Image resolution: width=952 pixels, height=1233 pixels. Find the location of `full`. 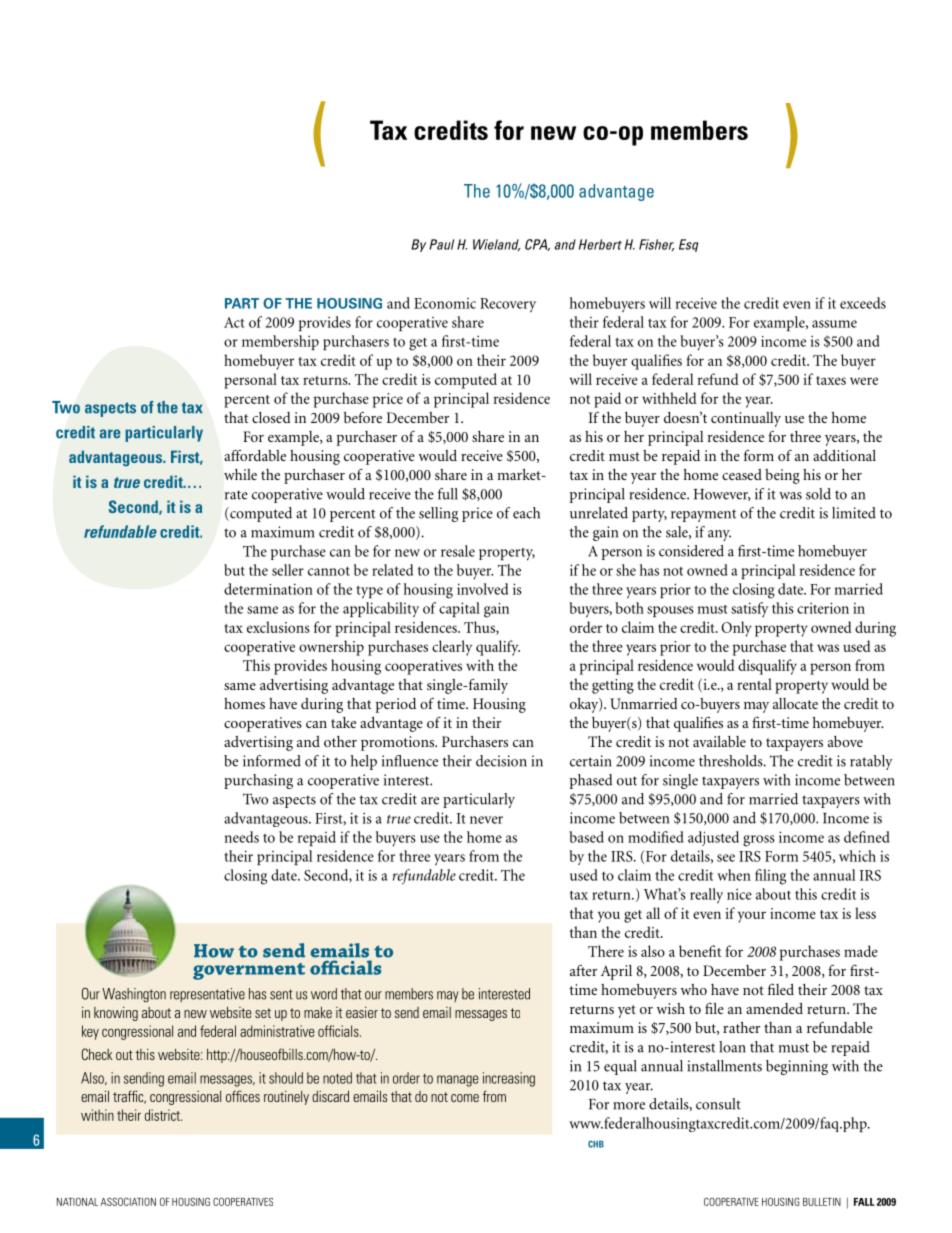

full is located at coordinates (448, 494).
